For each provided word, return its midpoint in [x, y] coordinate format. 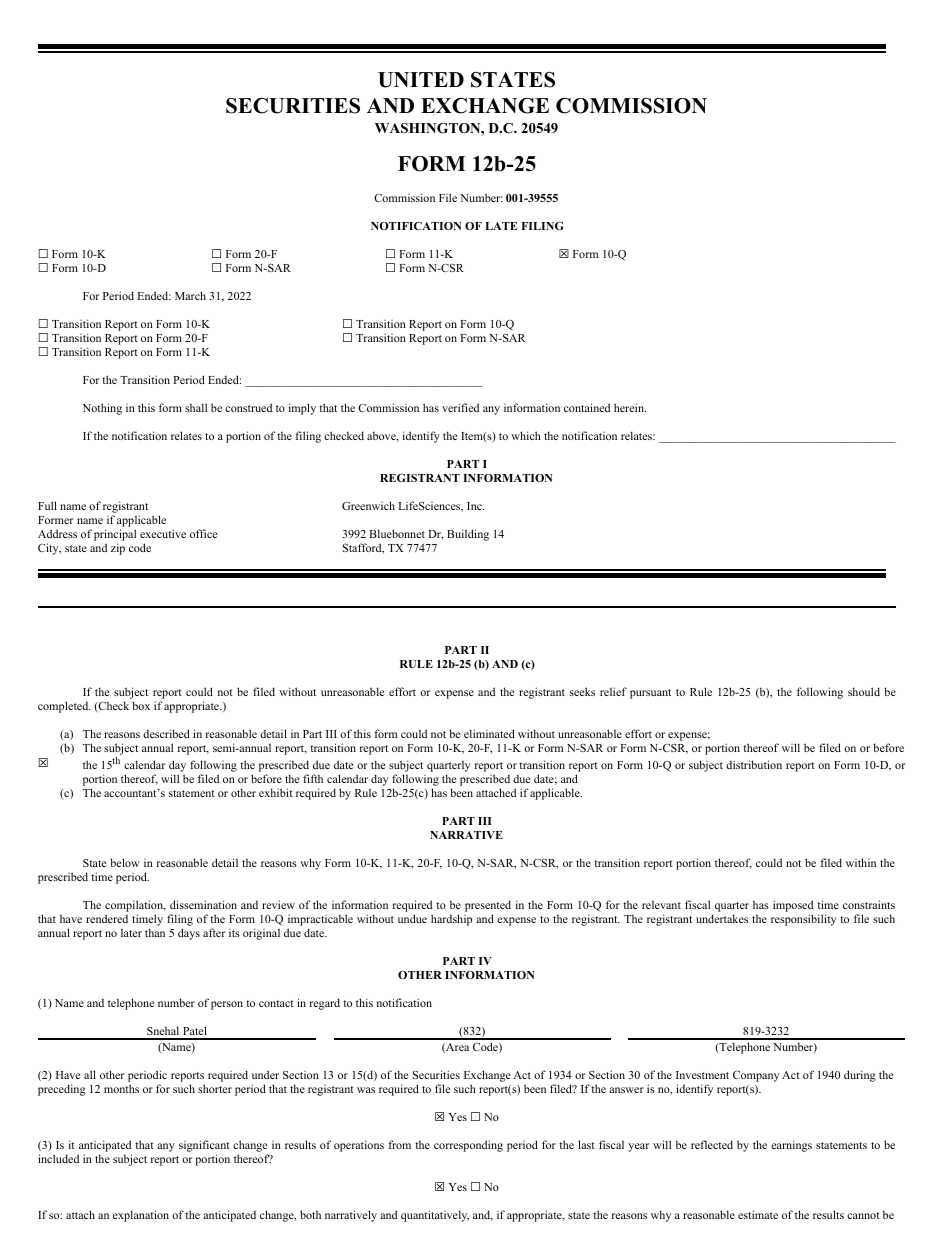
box [141, 705]
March [190, 295]
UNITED [421, 80]
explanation [141, 1216]
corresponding [468, 1146]
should [864, 691]
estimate [758, 1214]
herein [630, 407]
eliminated [489, 733]
